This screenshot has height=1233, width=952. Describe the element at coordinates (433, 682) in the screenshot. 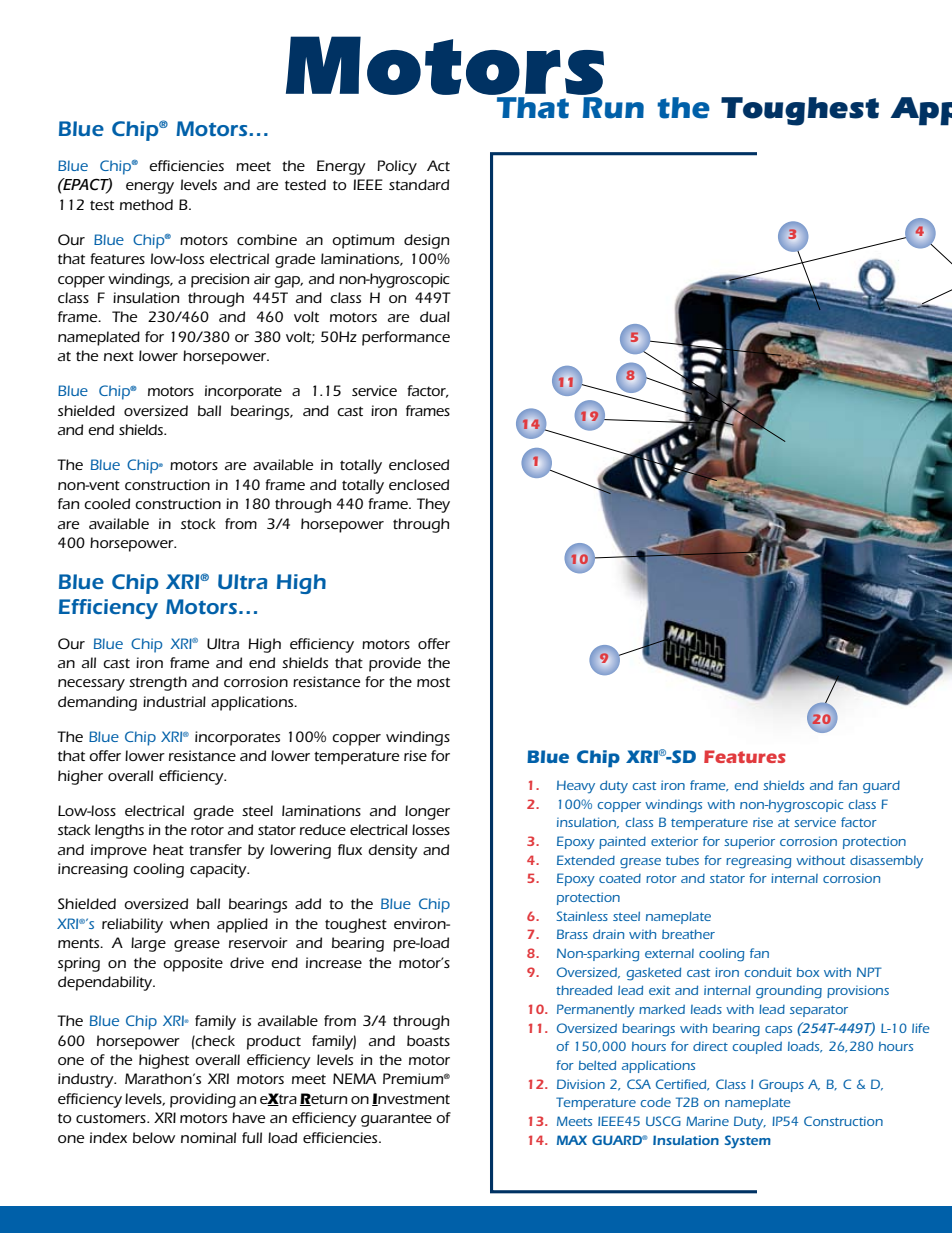

I see `most` at that location.
